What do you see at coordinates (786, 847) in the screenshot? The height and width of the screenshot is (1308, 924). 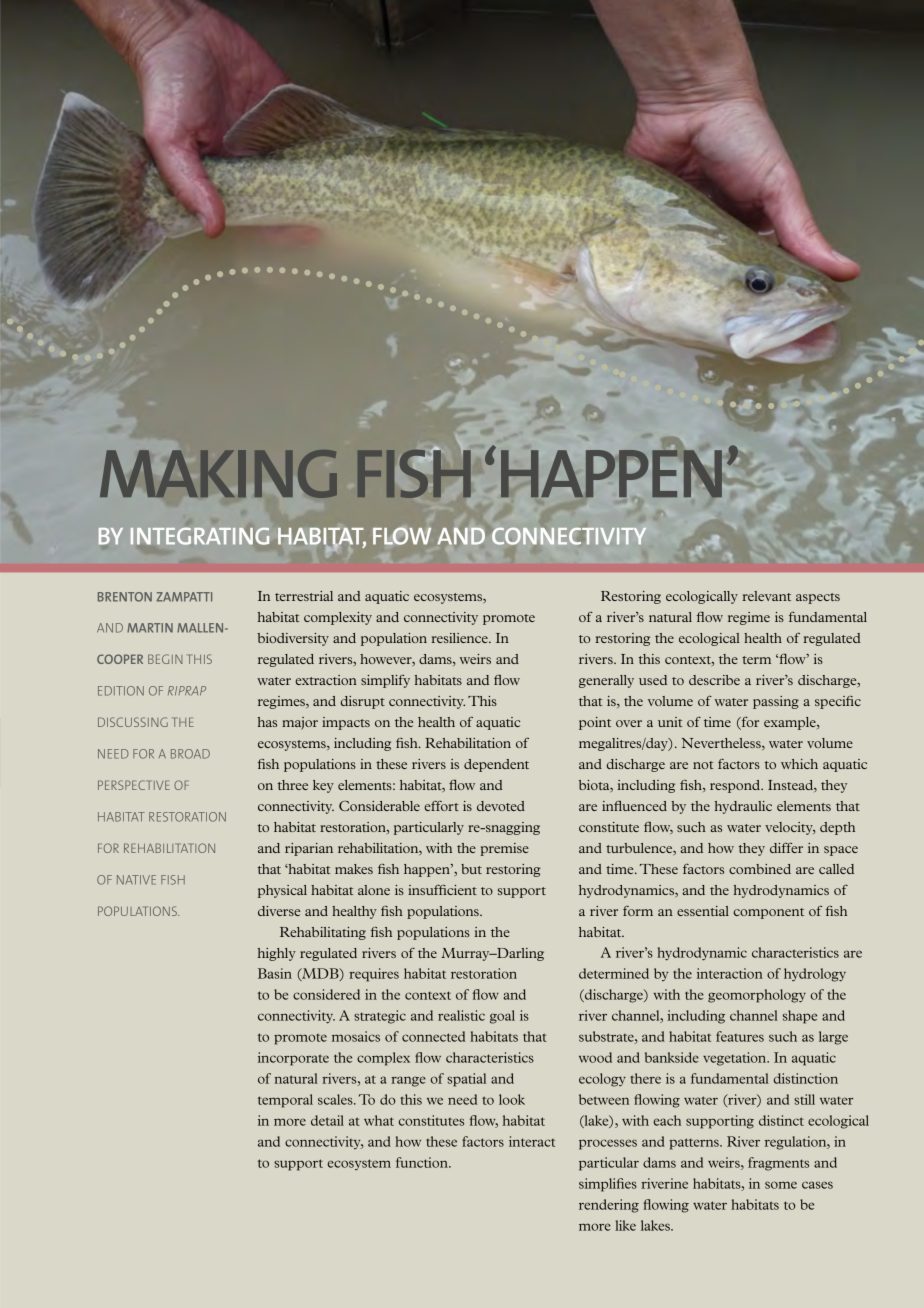 I see `differ` at bounding box center [786, 847].
